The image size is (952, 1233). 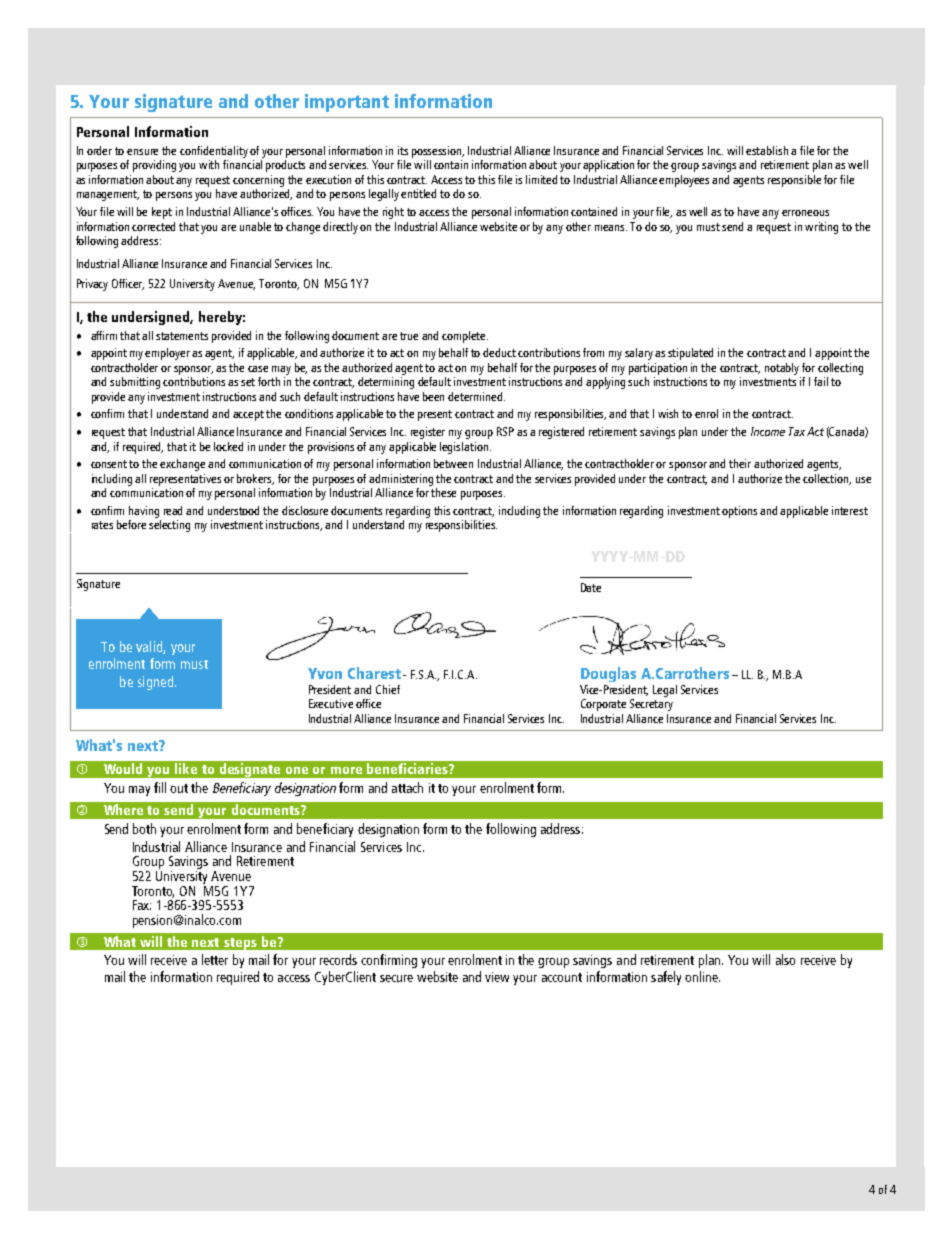 I want to click on Income, so click(x=768, y=431).
